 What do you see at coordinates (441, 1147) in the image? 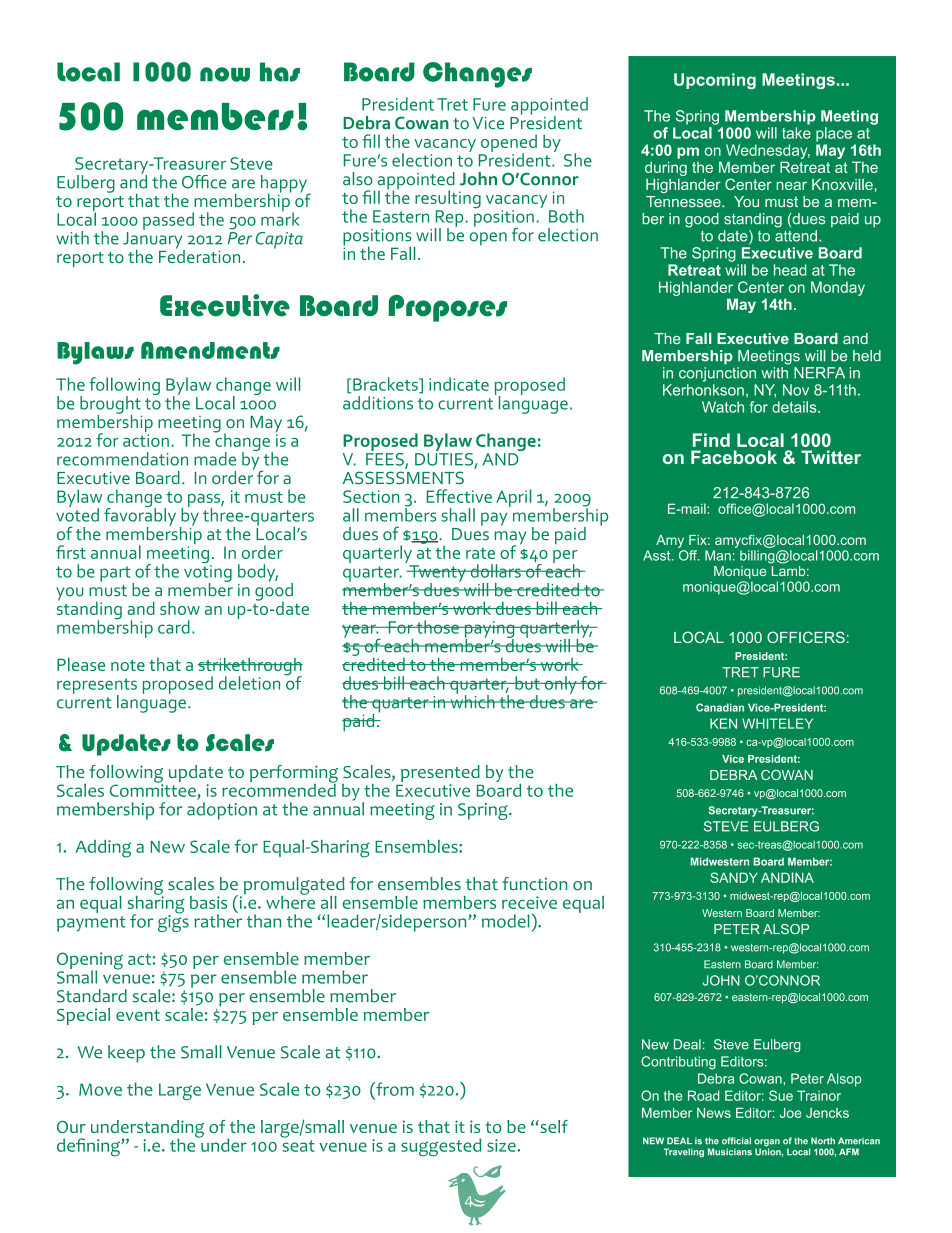
I see `suggested` at bounding box center [441, 1147].
